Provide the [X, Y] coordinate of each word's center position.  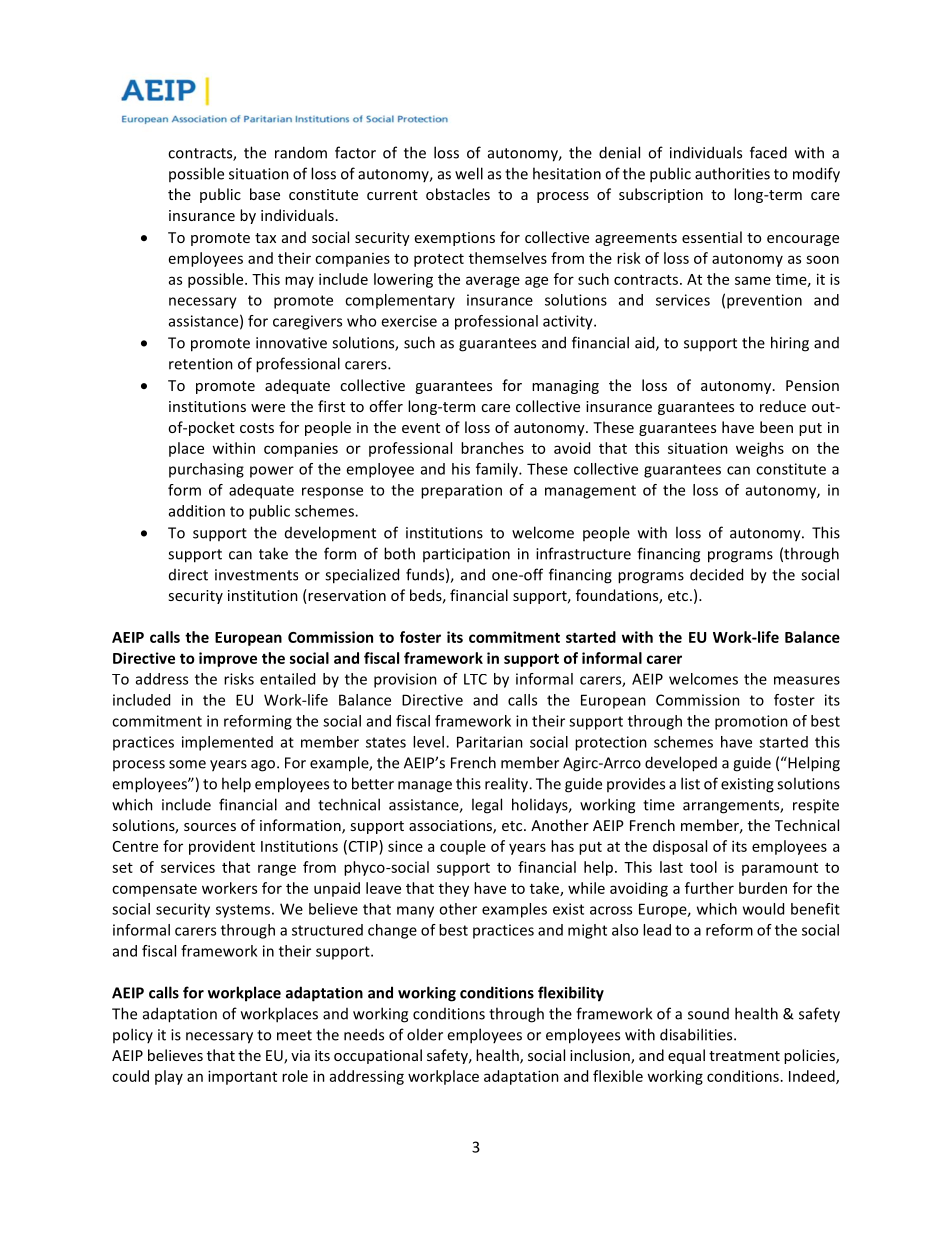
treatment [744, 1056]
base [265, 194]
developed [681, 764]
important [242, 1077]
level [428, 742]
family [498, 470]
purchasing [206, 470]
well [469, 173]
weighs [760, 449]
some [187, 764]
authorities [732, 173]
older [425, 1034]
